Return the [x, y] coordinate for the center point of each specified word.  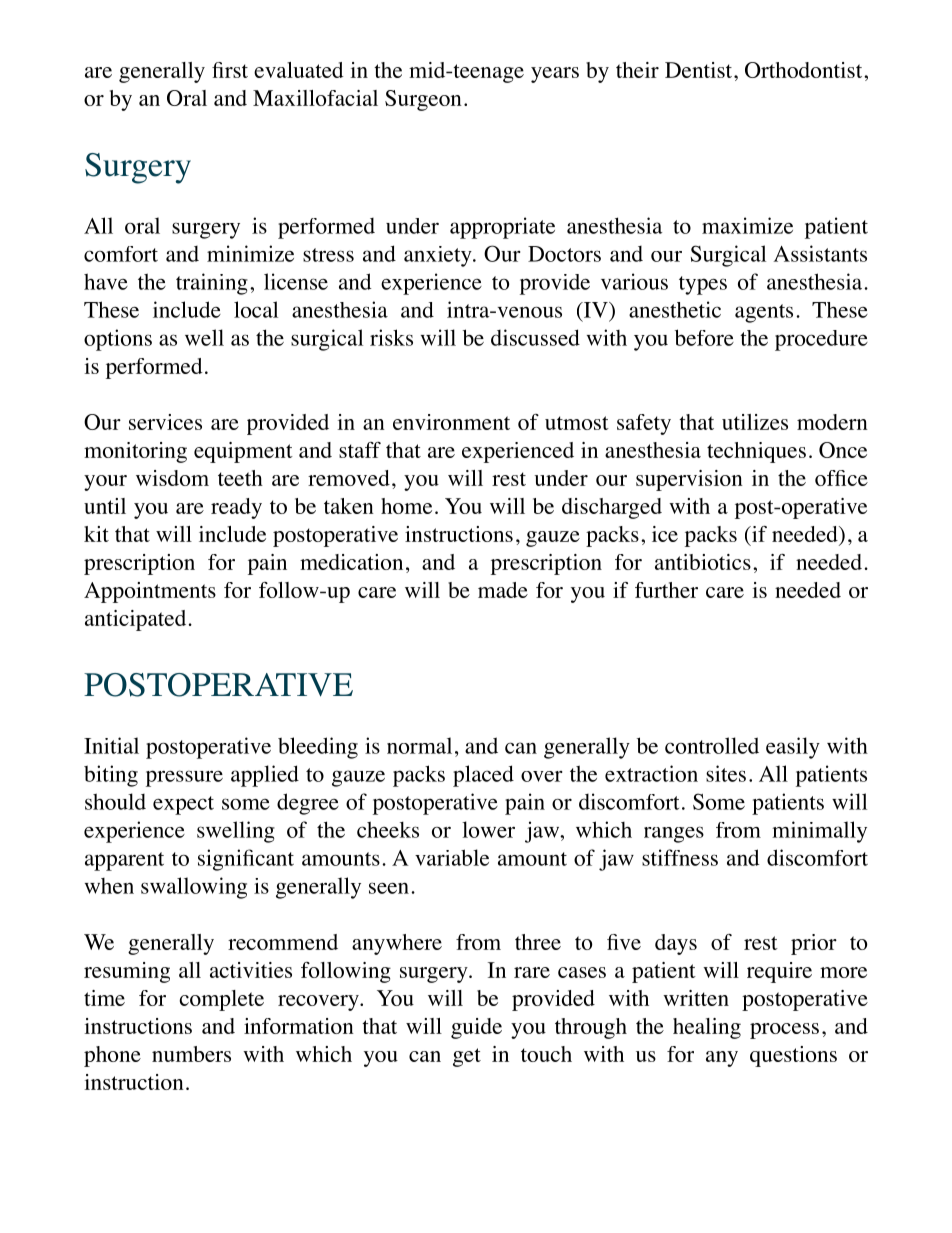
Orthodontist [805, 70]
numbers [191, 1054]
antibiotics [703, 562]
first [230, 70]
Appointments [150, 592]
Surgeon [423, 100]
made [503, 590]
